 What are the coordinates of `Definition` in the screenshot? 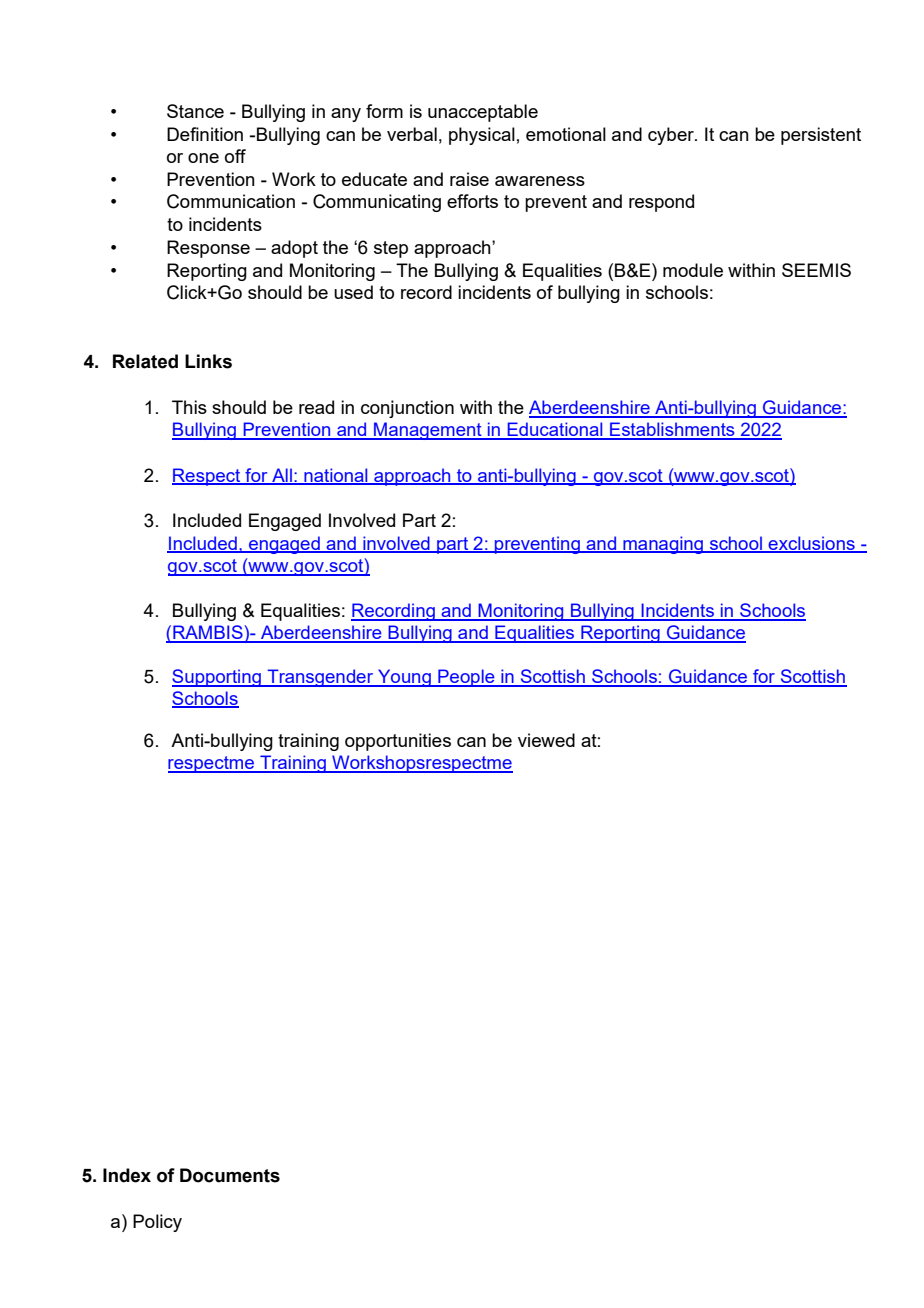 It's located at (205, 134).
